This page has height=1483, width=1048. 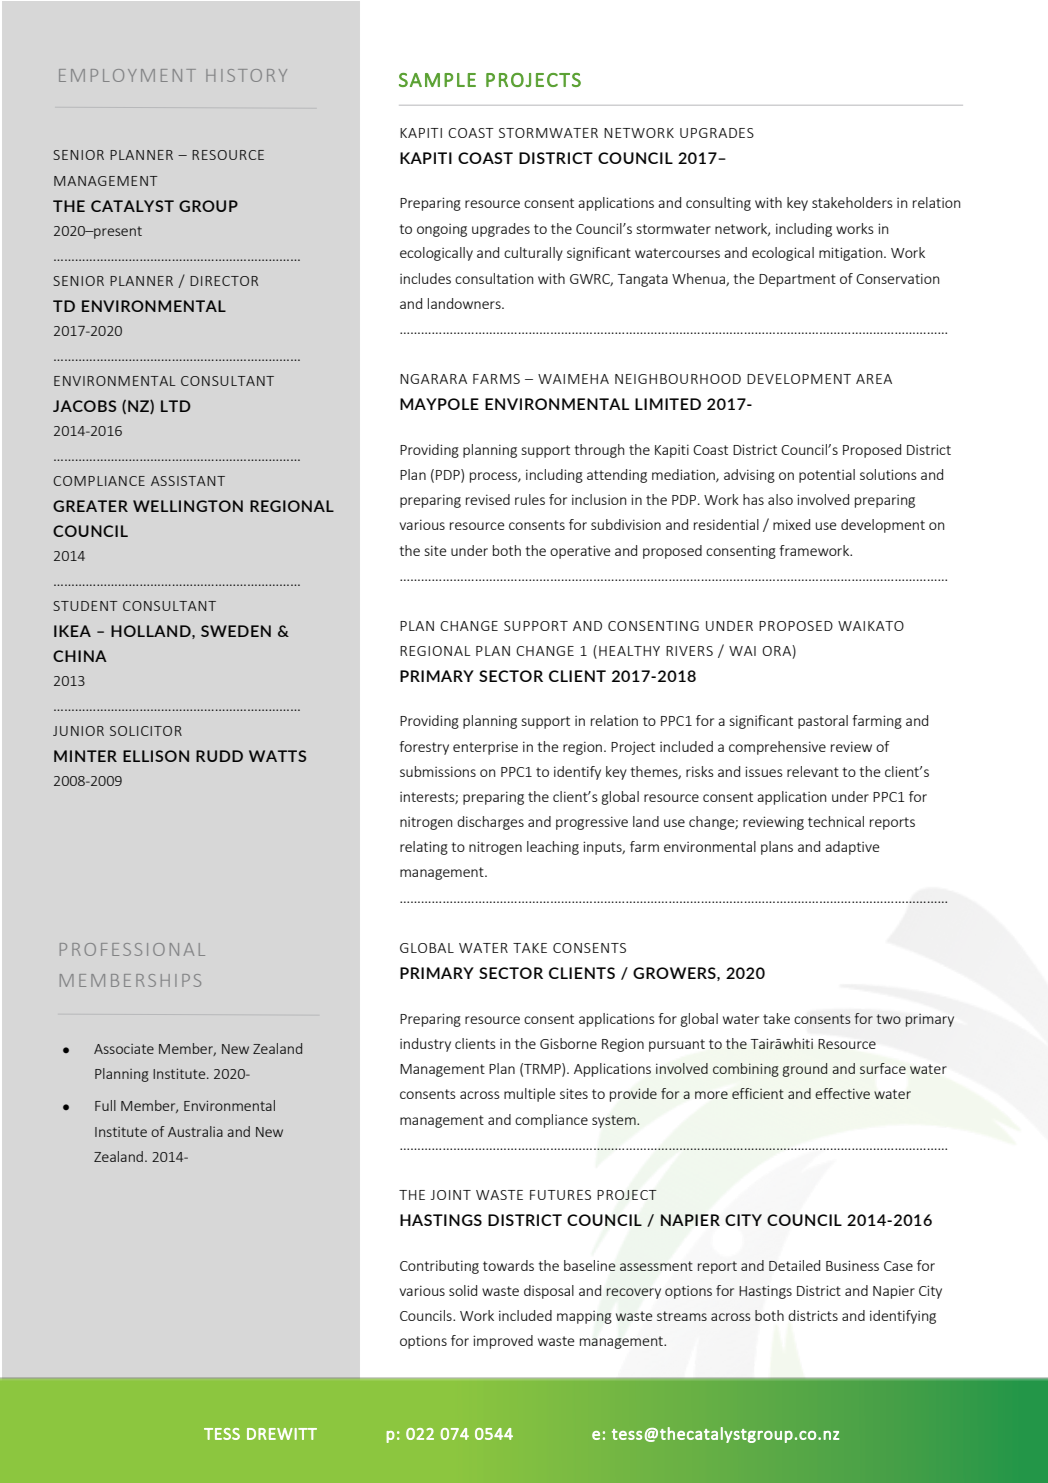 What do you see at coordinates (485, 748) in the page?
I see `enterprise` at bounding box center [485, 748].
